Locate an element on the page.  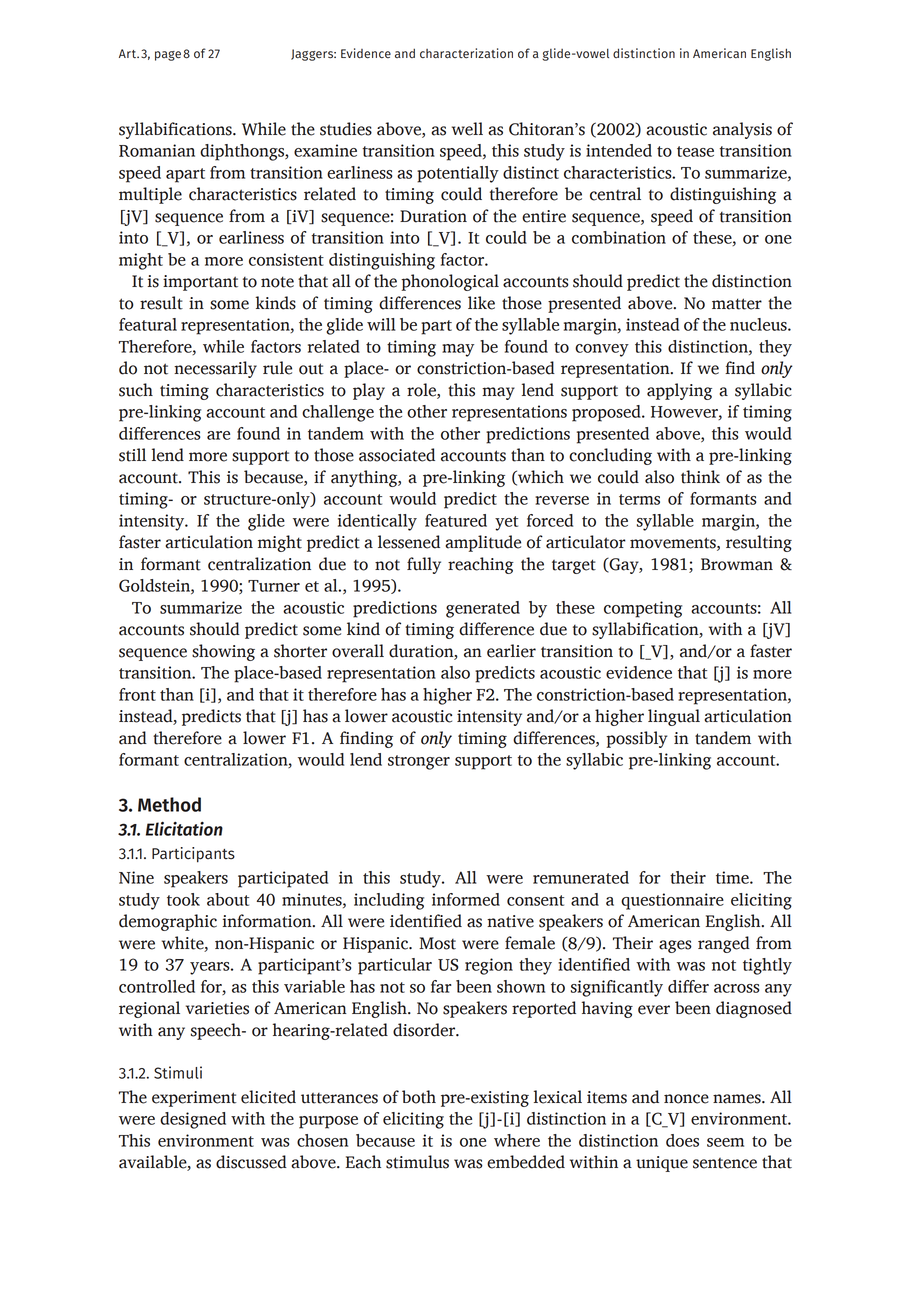
stimulus is located at coordinates (417, 1162).
